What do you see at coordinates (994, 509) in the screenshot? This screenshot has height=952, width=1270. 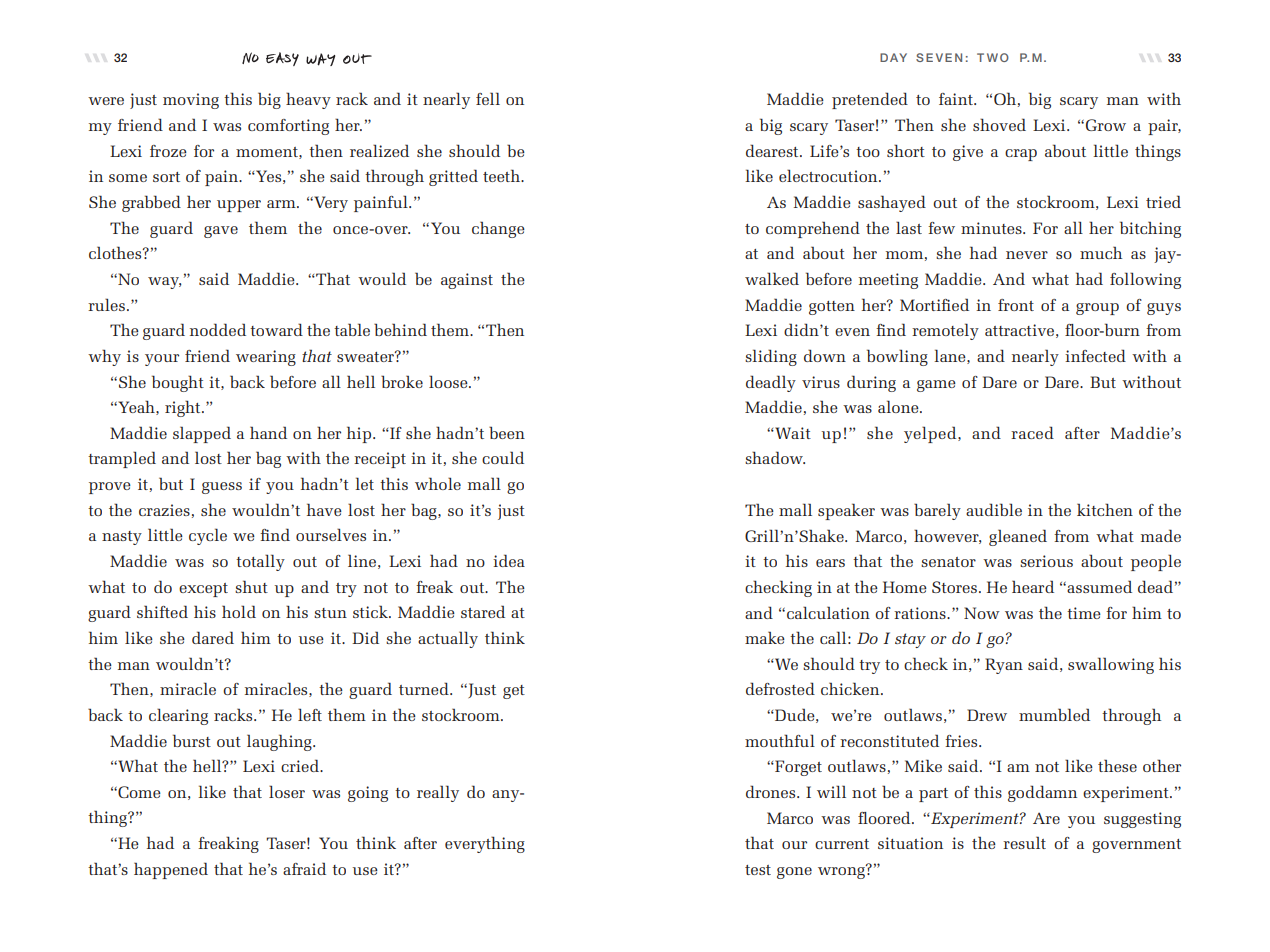 I see `audible` at bounding box center [994, 509].
